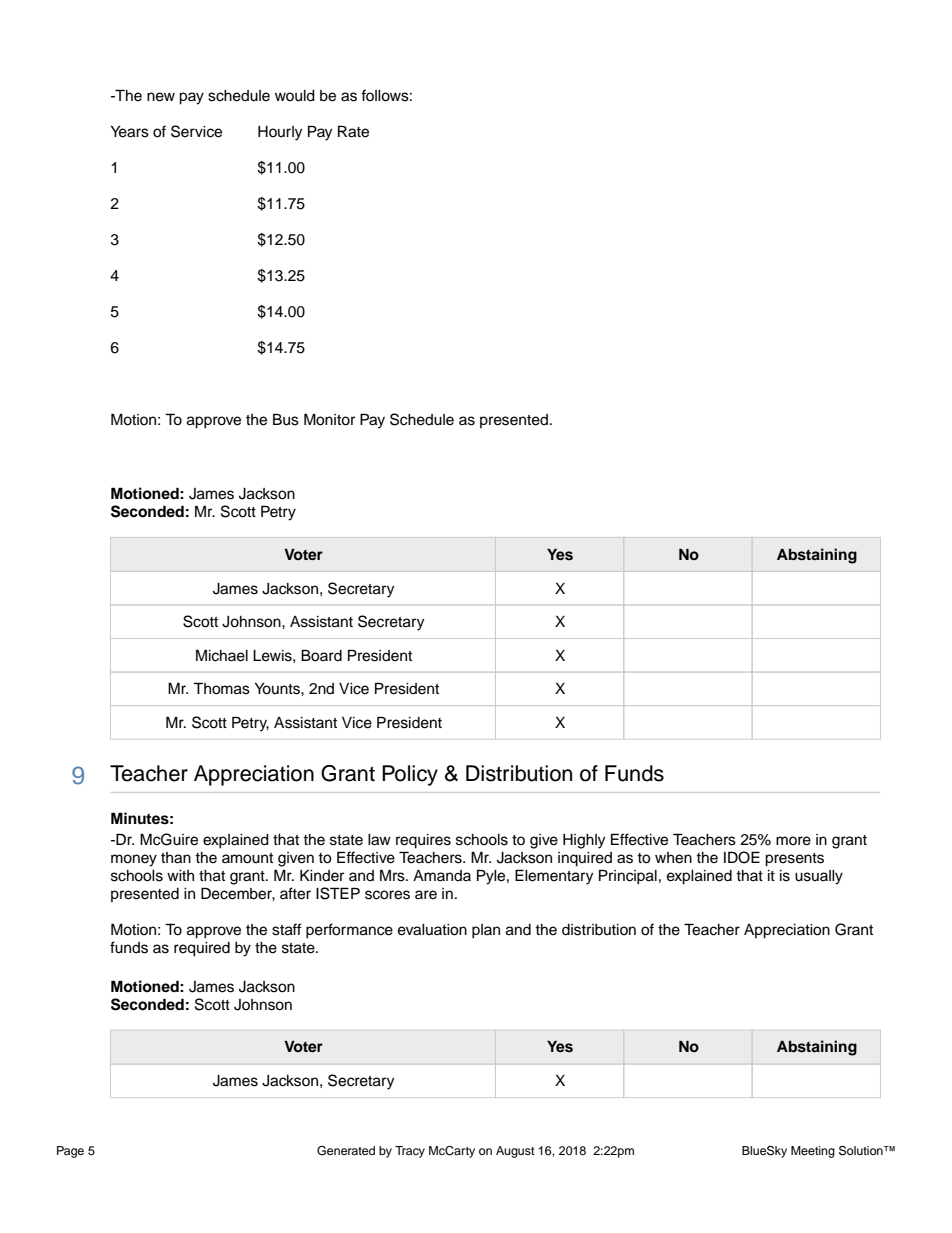  Describe the element at coordinates (295, 96) in the image. I see `would` at that location.
